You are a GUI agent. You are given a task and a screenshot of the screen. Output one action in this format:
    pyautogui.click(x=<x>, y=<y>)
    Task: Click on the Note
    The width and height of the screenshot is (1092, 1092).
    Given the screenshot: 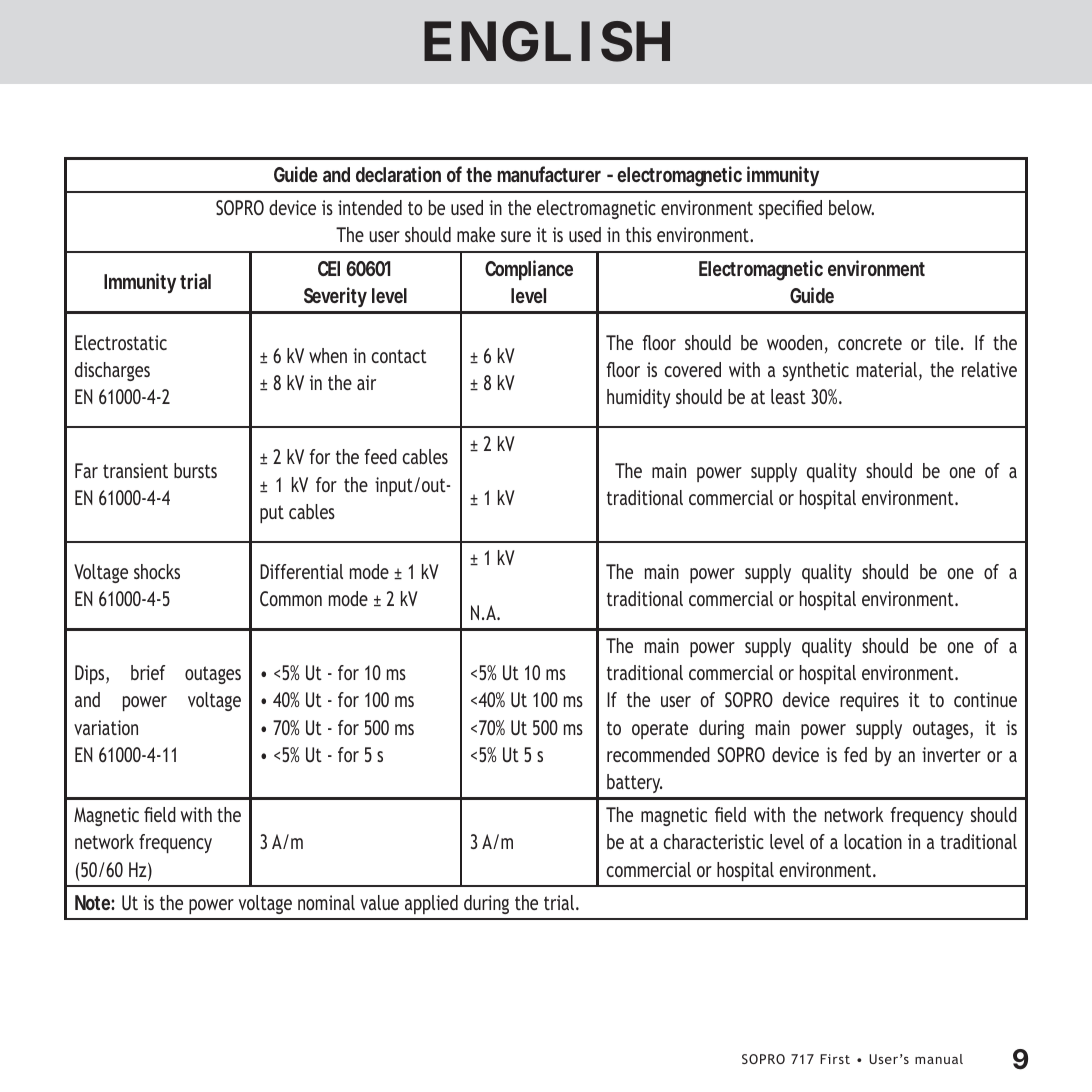 What is the action you would take?
    pyautogui.click(x=93, y=902)
